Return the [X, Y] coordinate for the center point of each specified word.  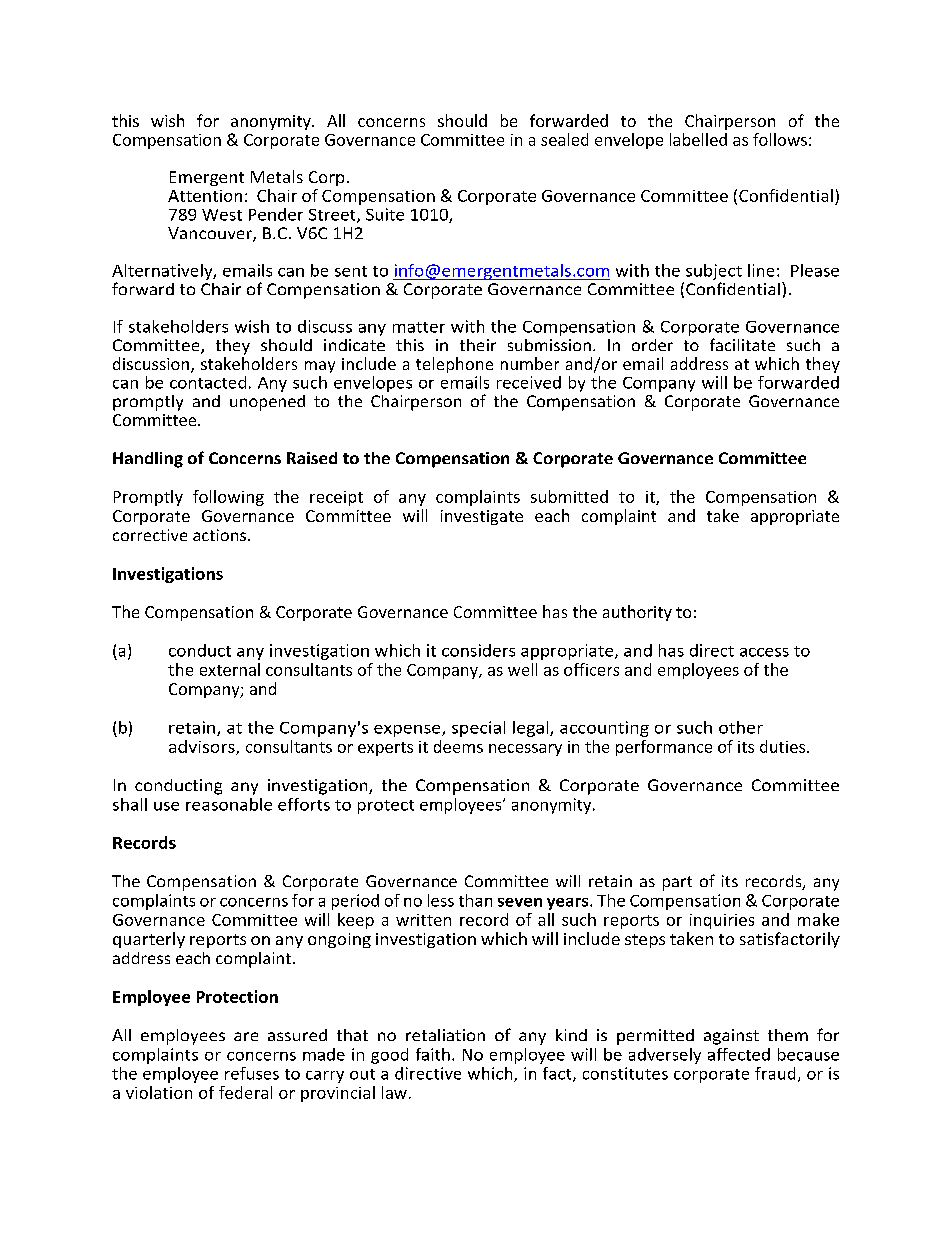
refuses [252, 1073]
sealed [564, 139]
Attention [205, 196]
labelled [698, 139]
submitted [569, 496]
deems [458, 746]
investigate [482, 517]
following [228, 498]
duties [782, 746]
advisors [203, 747]
